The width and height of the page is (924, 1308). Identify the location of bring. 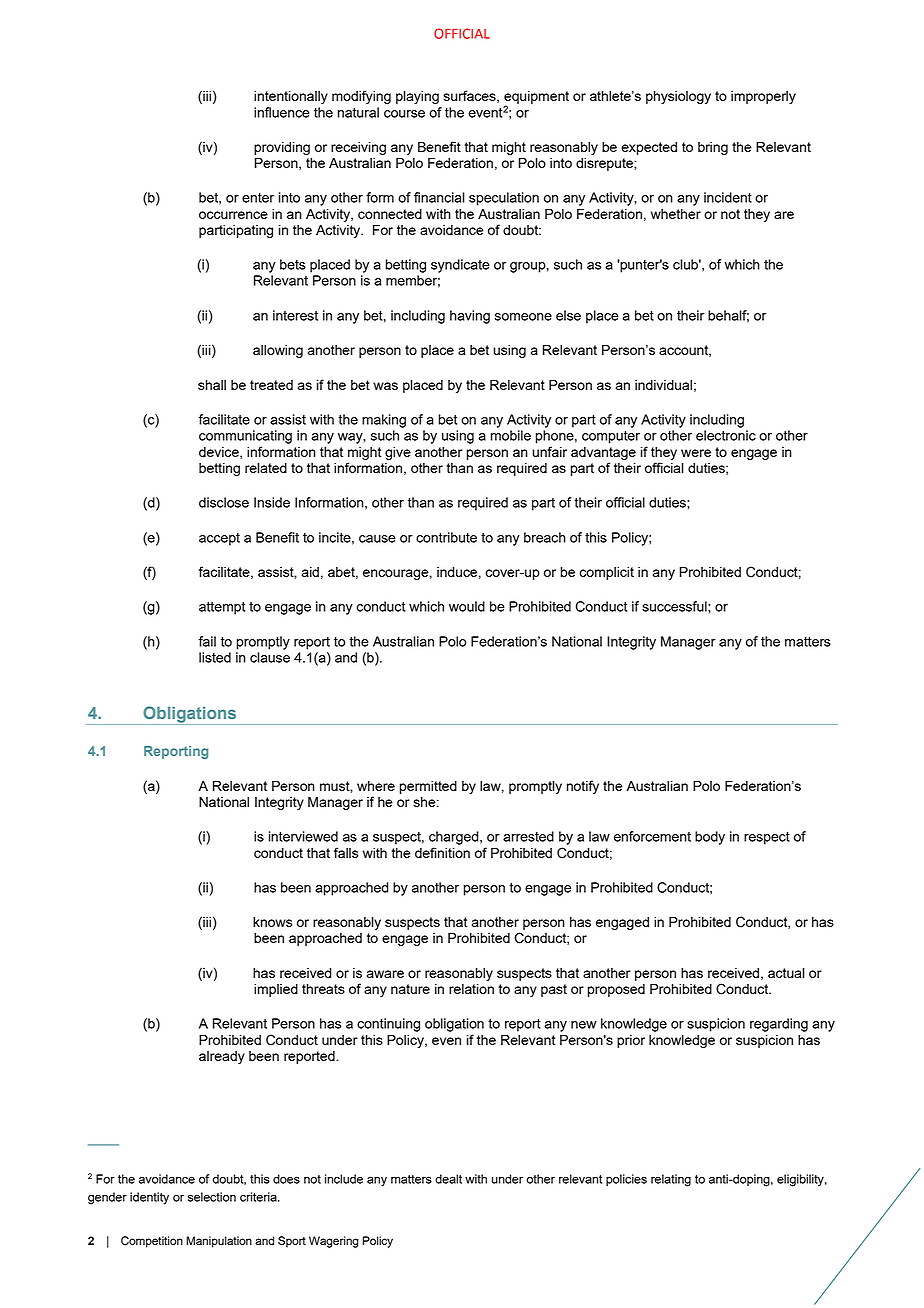
(713, 148).
